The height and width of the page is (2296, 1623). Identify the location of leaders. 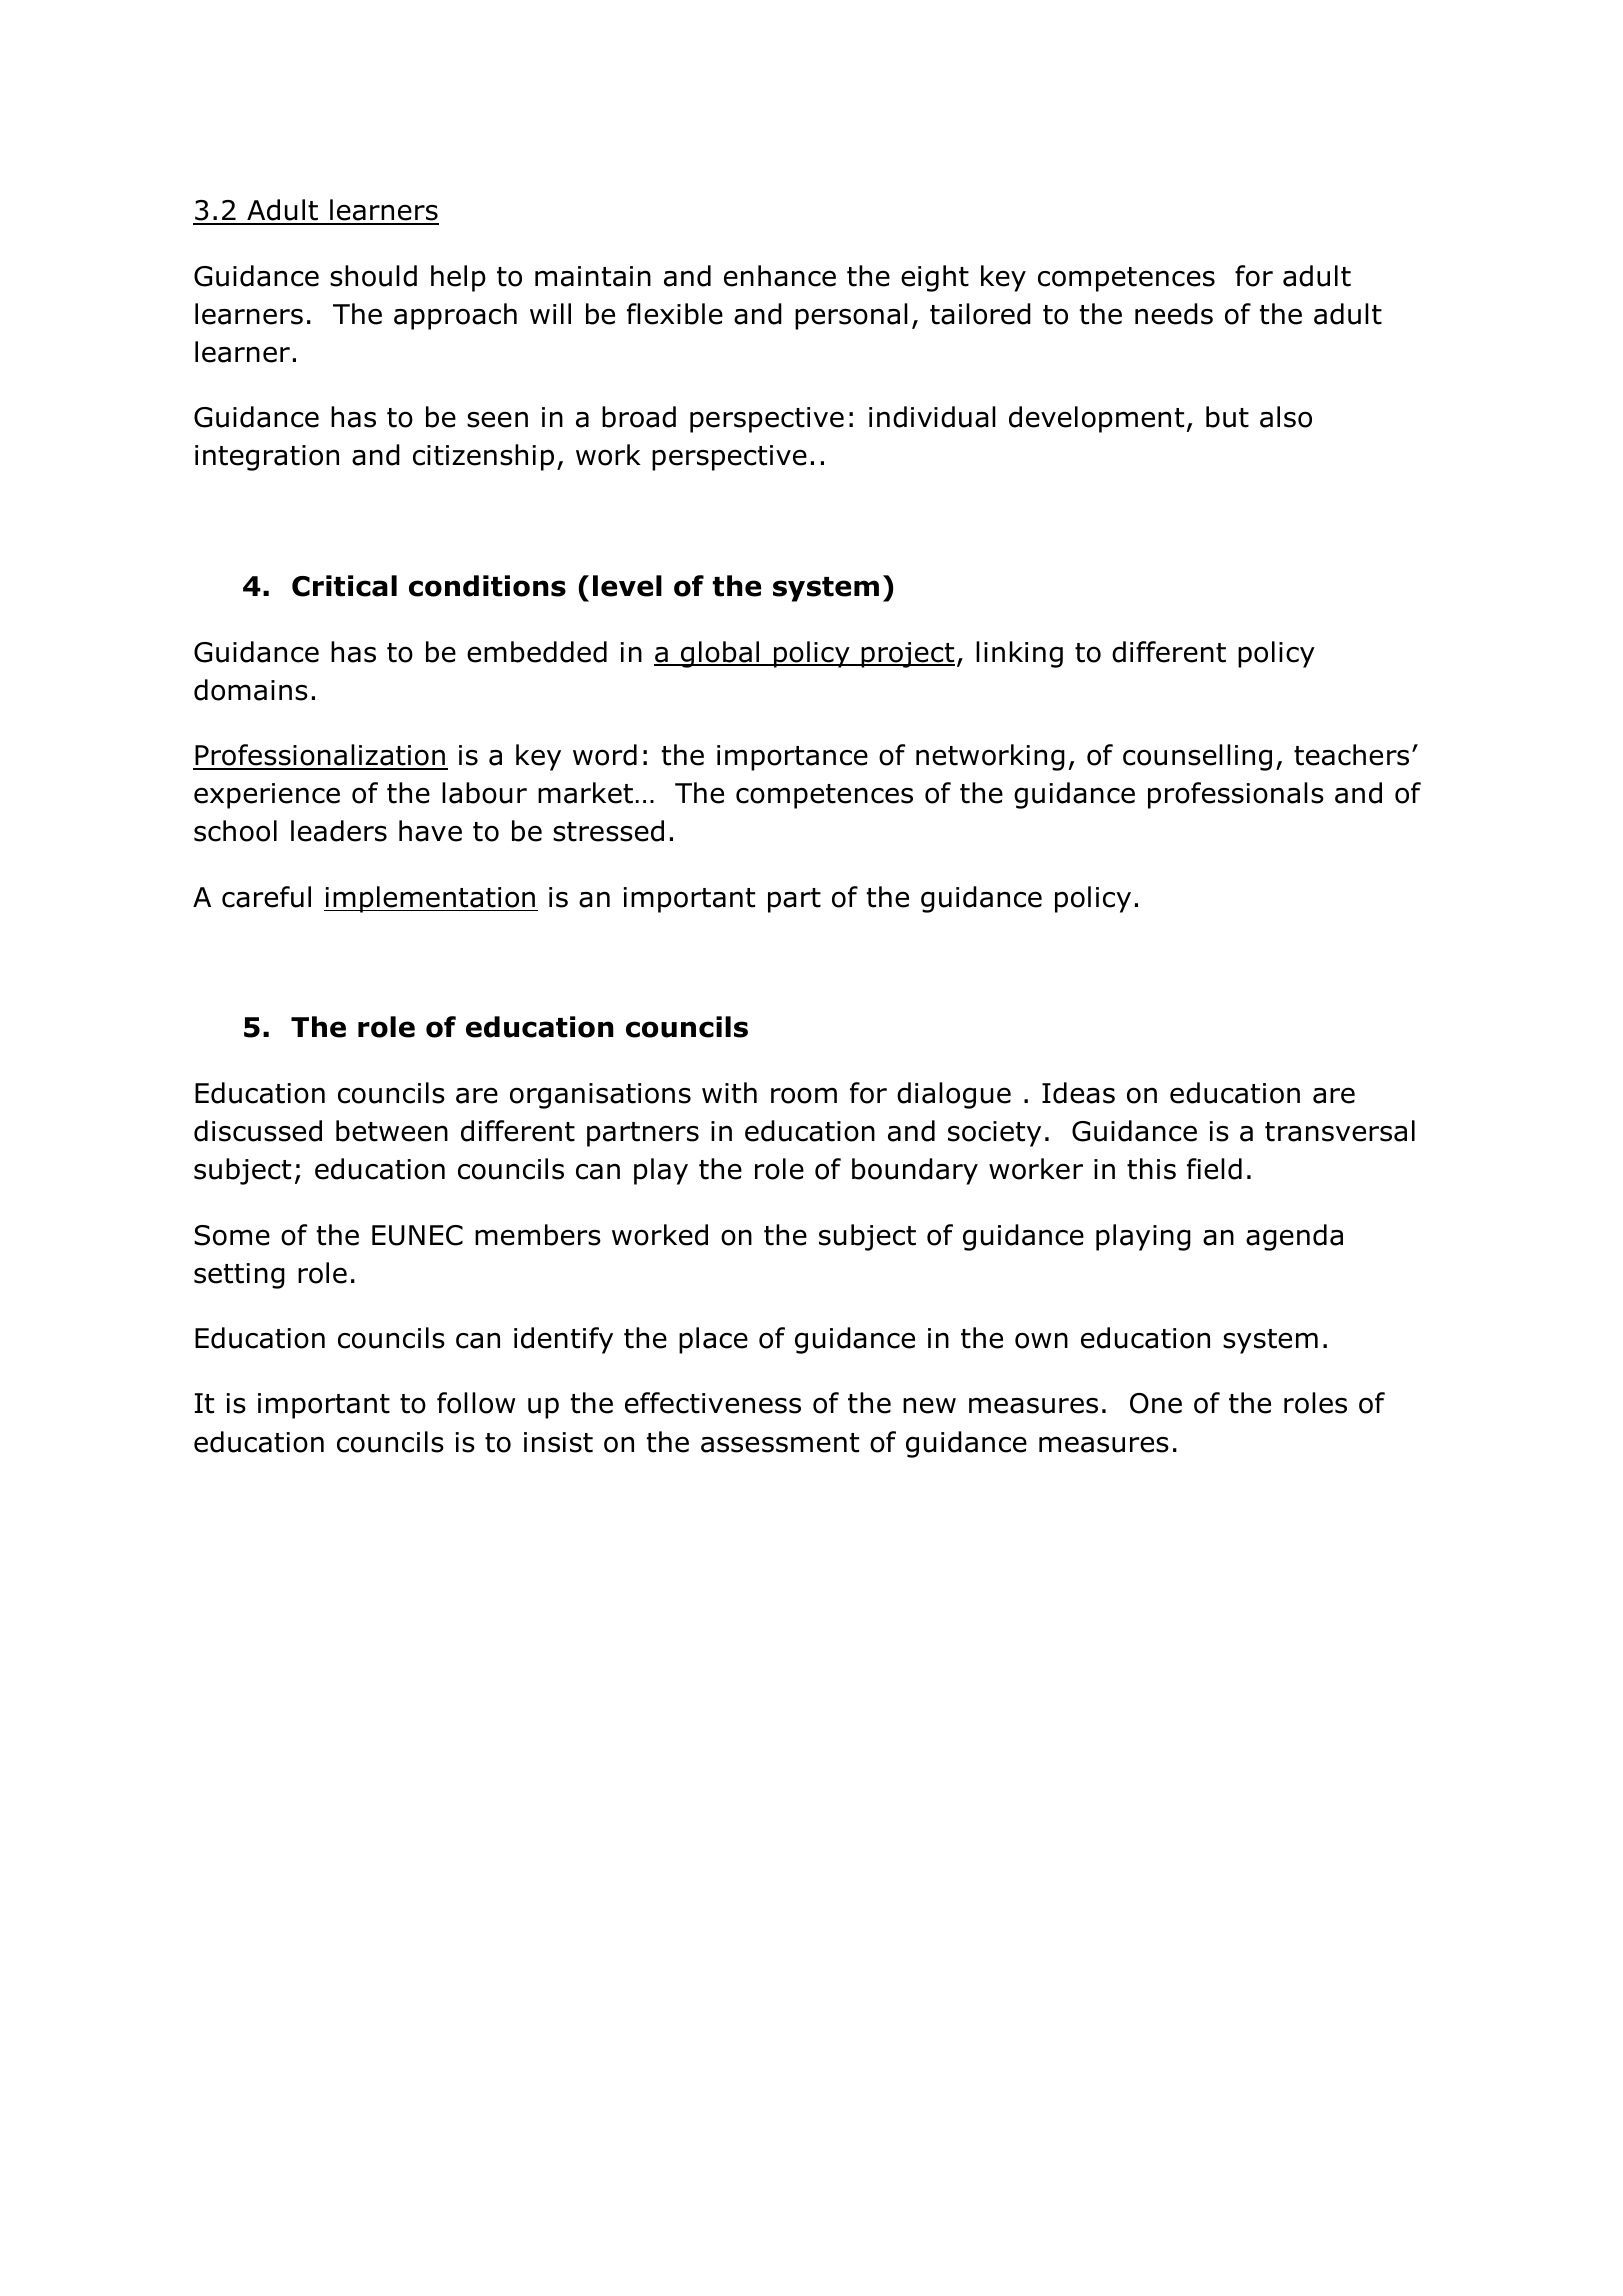
(339, 831).
